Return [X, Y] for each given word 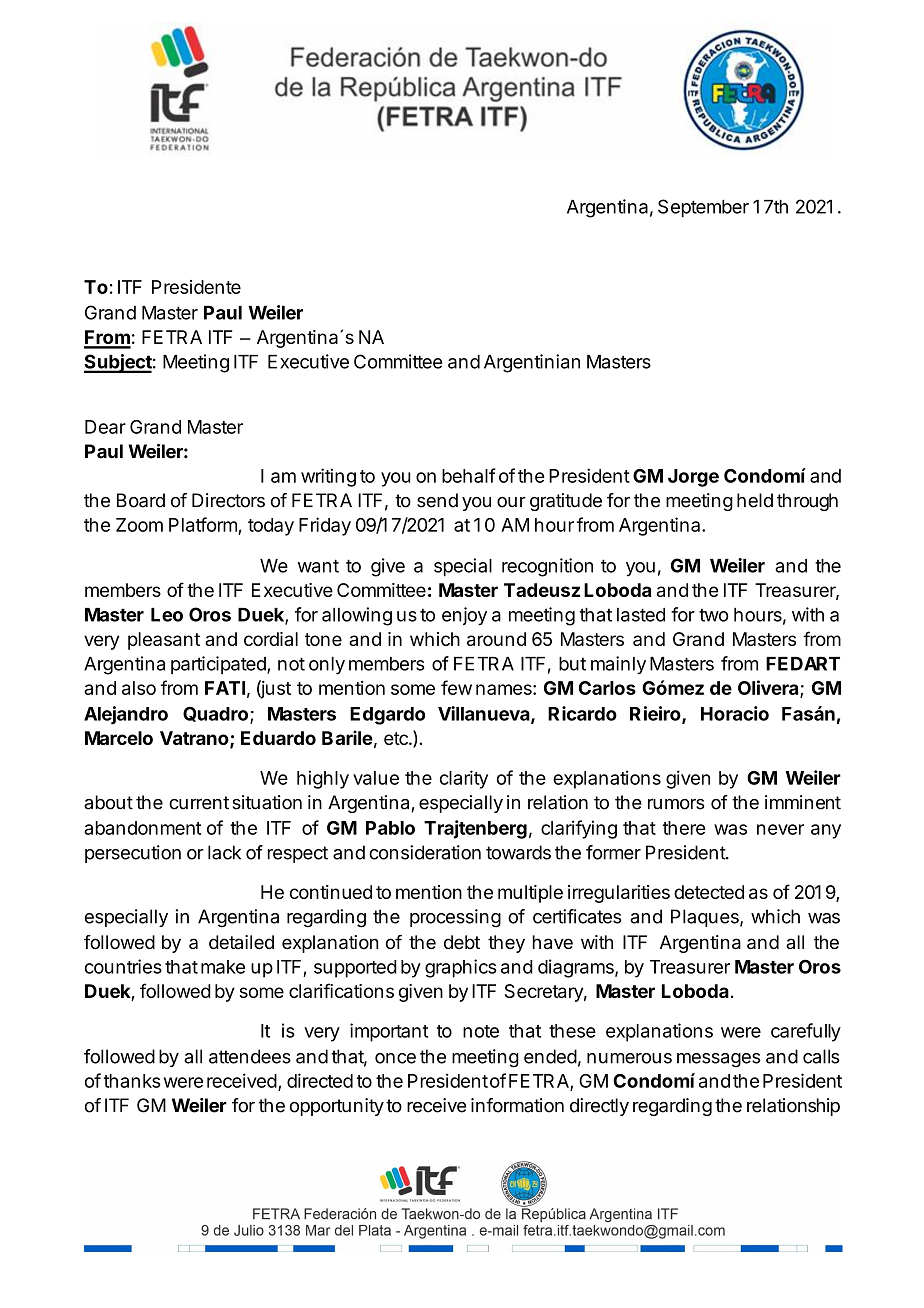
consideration [425, 852]
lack [224, 852]
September [703, 208]
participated [219, 665]
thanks [132, 1081]
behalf [469, 475]
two [714, 615]
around [496, 639]
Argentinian [532, 363]
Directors [228, 500]
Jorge [693, 478]
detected [709, 892]
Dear [105, 427]
